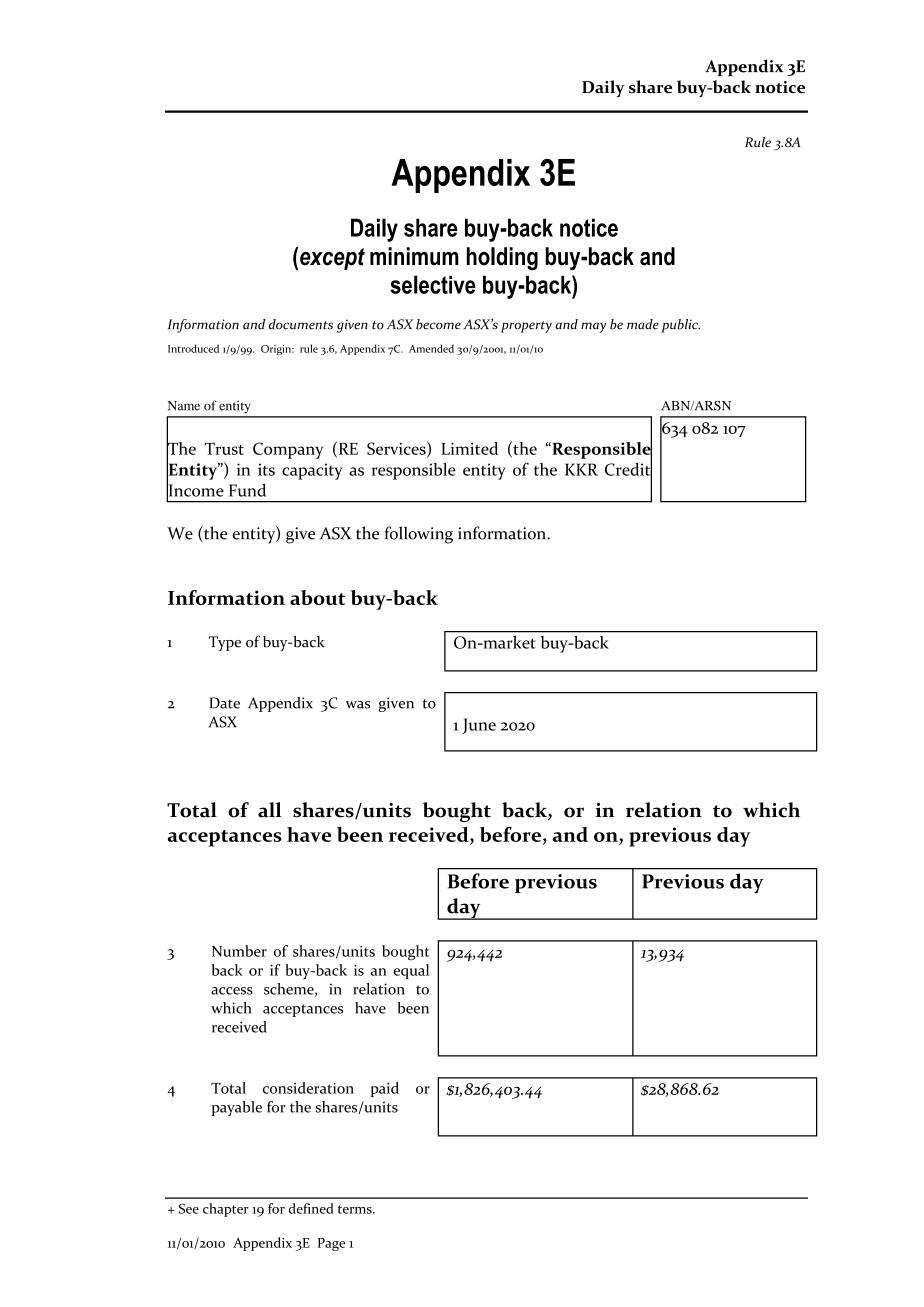  I want to click on June, so click(479, 726).
